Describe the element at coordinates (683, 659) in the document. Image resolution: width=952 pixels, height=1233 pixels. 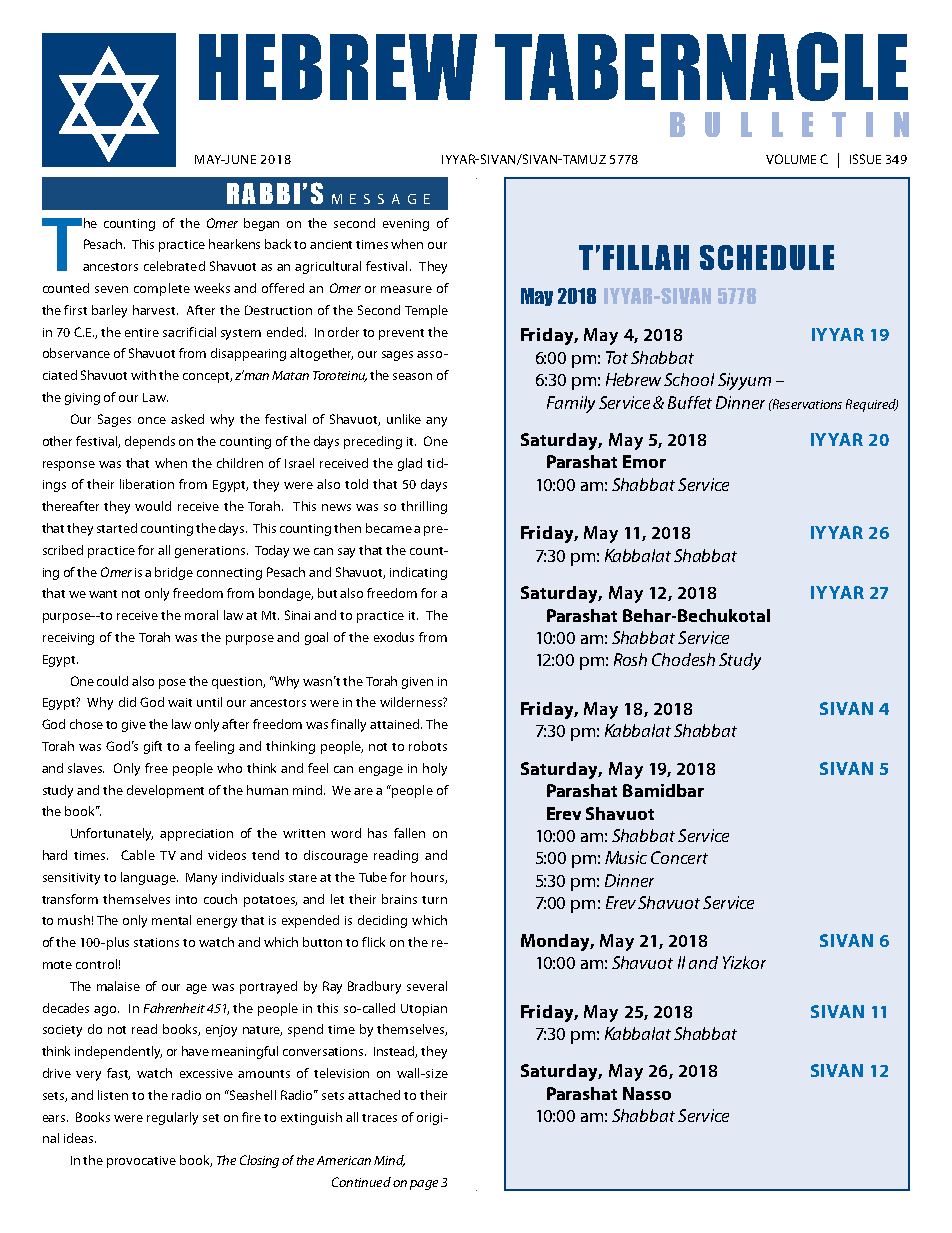
I see `Chodesh` at that location.
